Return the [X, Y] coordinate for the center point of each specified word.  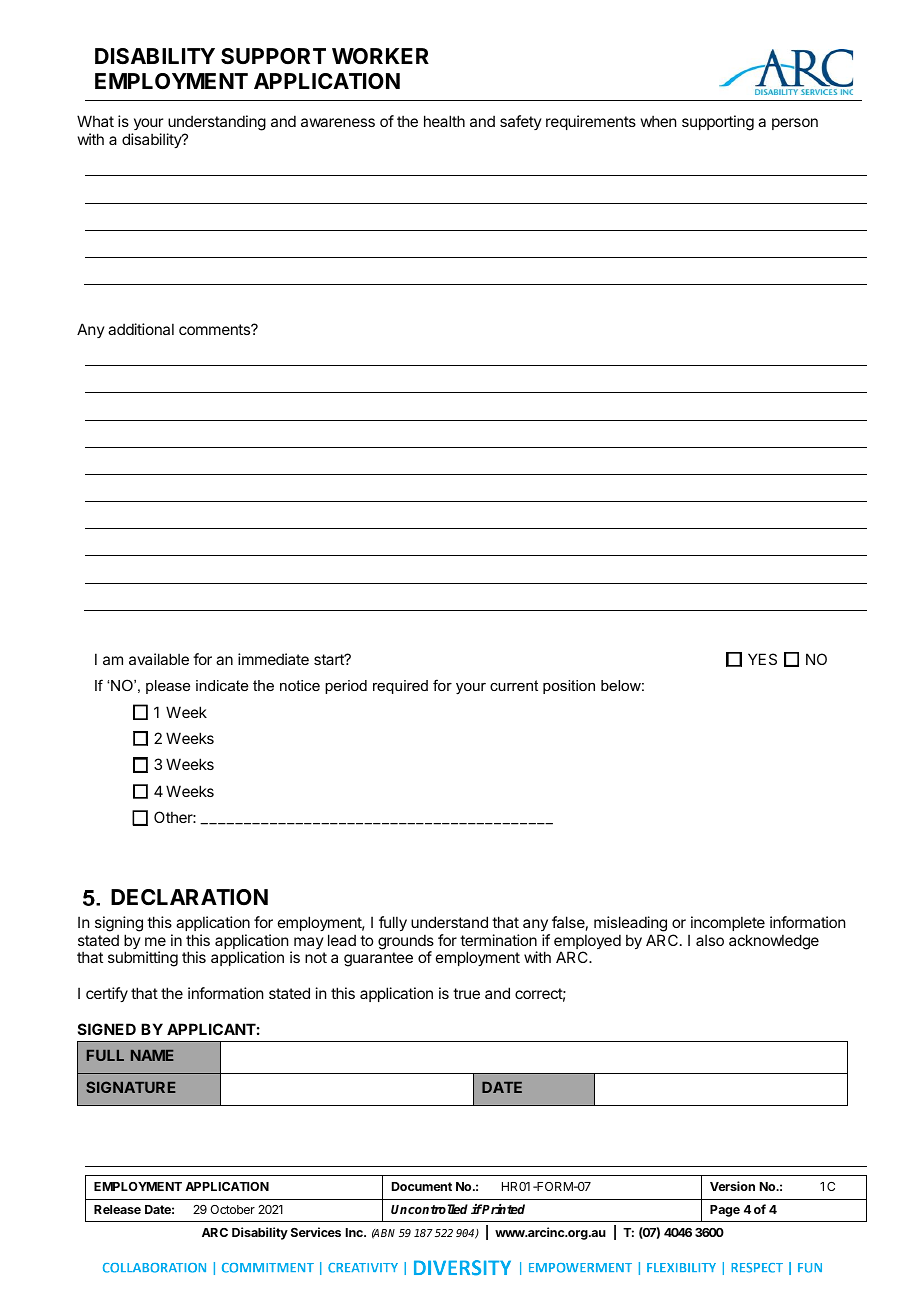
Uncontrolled [429, 1209]
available [159, 659]
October [232, 1209]
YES [762, 659]
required [400, 687]
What [95, 121]
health [444, 121]
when [658, 121]
